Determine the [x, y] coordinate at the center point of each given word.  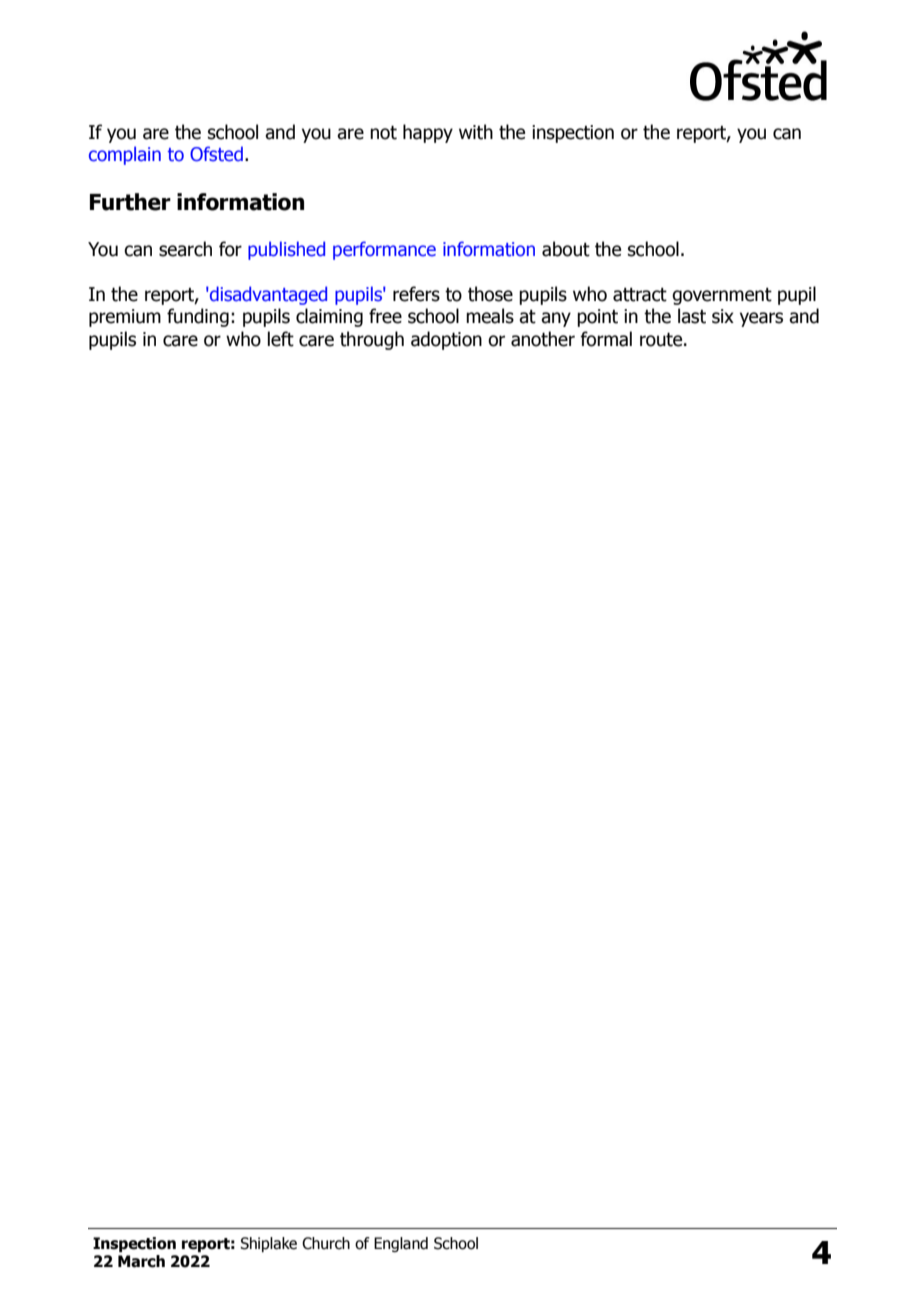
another [543, 339]
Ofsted [216, 154]
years [761, 319]
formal [606, 339]
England [401, 1244]
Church [326, 1243]
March [141, 1261]
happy [428, 133]
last [692, 316]
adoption [446, 340]
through [372, 340]
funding [198, 317]
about [566, 249]
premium [125, 318]
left [281, 339]
